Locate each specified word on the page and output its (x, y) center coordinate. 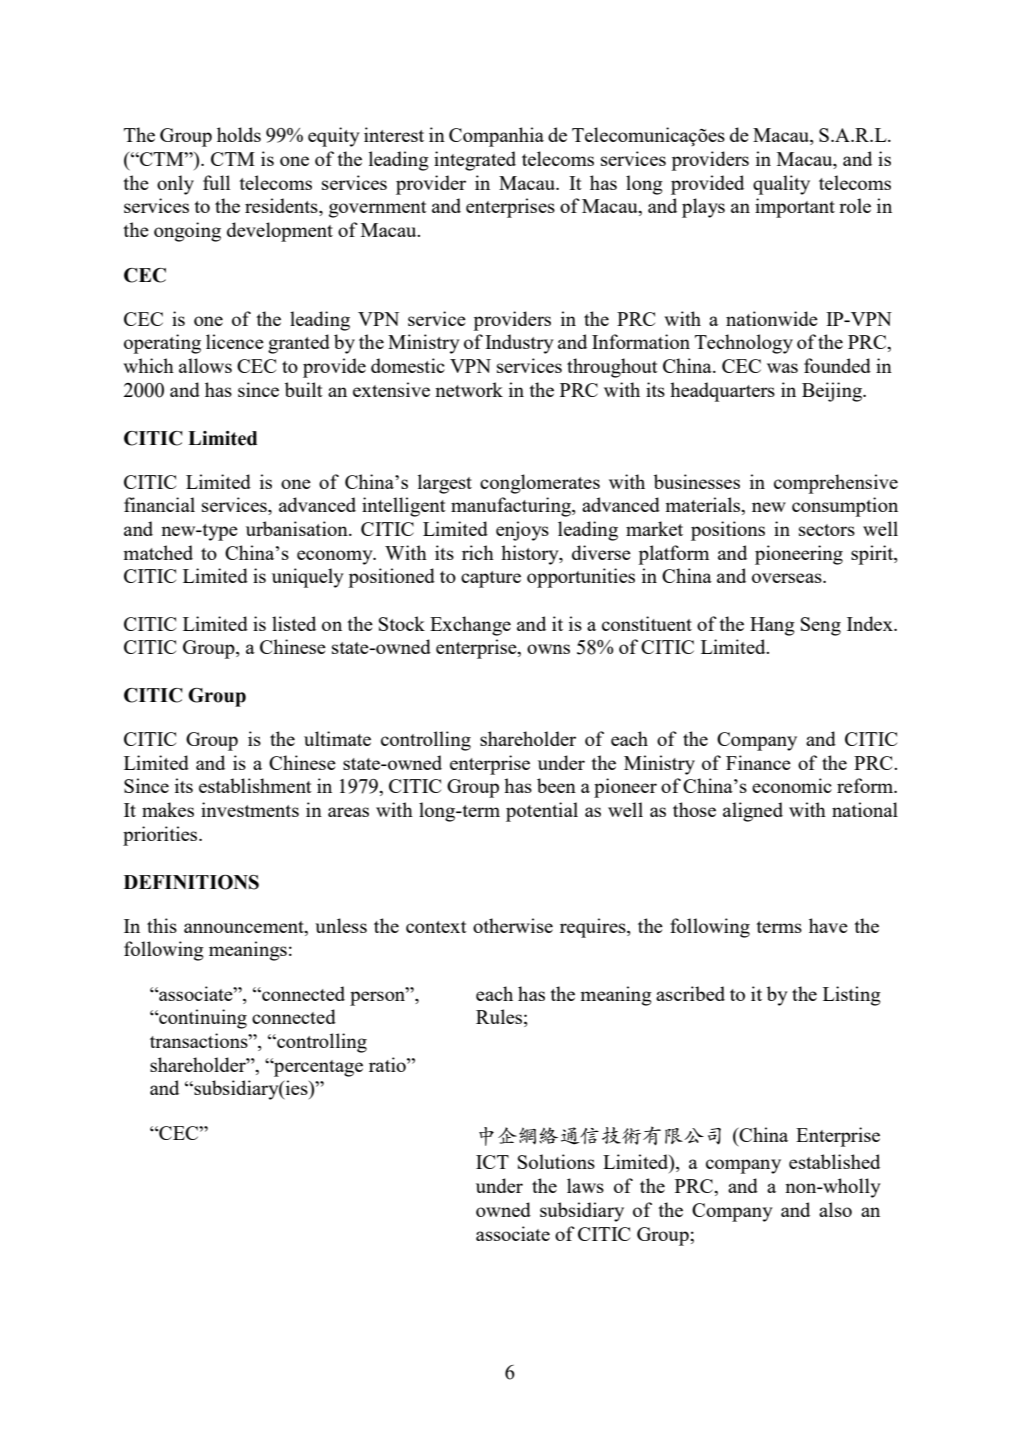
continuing (202, 1019)
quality (781, 185)
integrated (475, 161)
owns (548, 649)
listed (294, 623)
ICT (492, 1162)
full (216, 182)
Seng (821, 626)
